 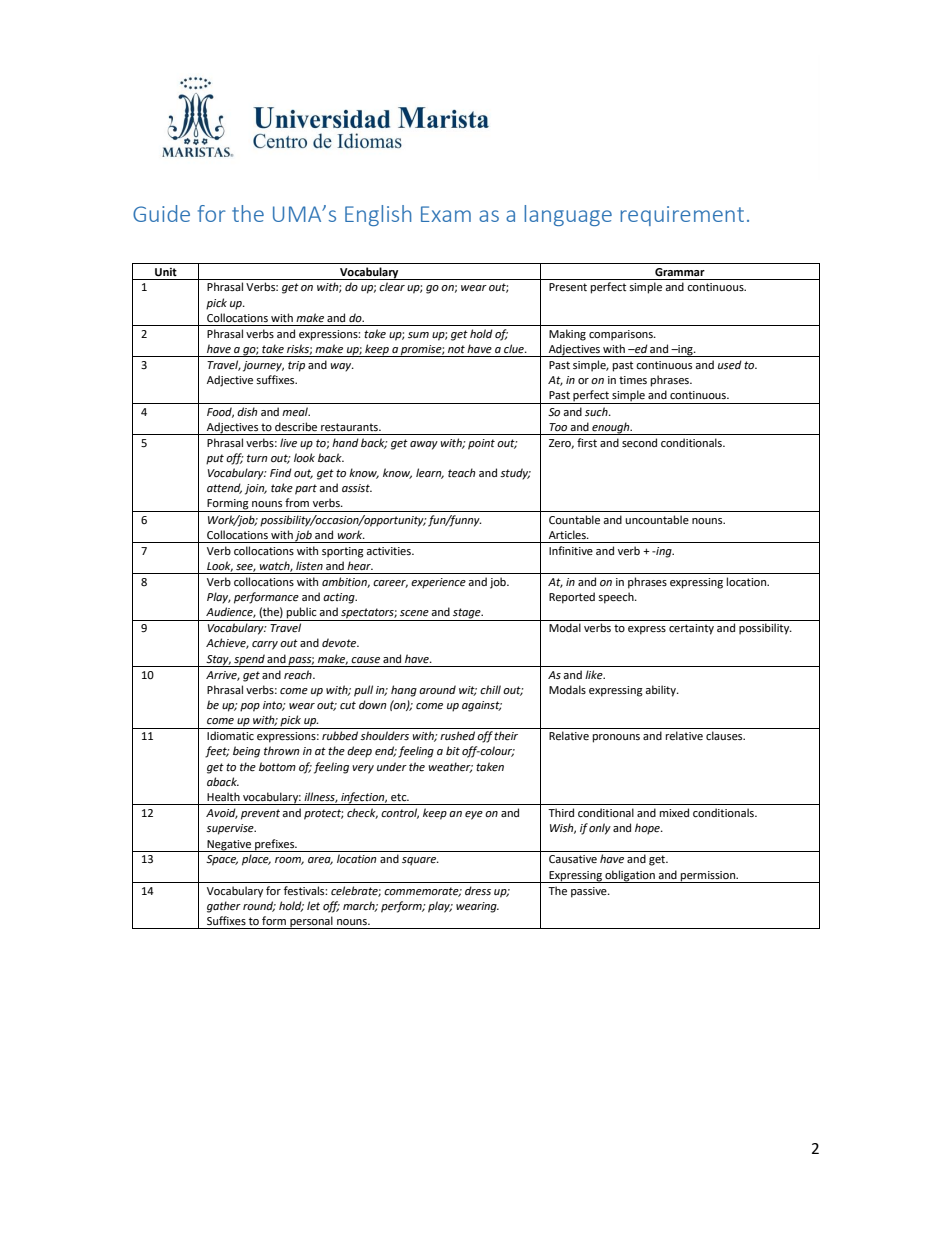 I want to click on obligation, so click(x=630, y=876).
